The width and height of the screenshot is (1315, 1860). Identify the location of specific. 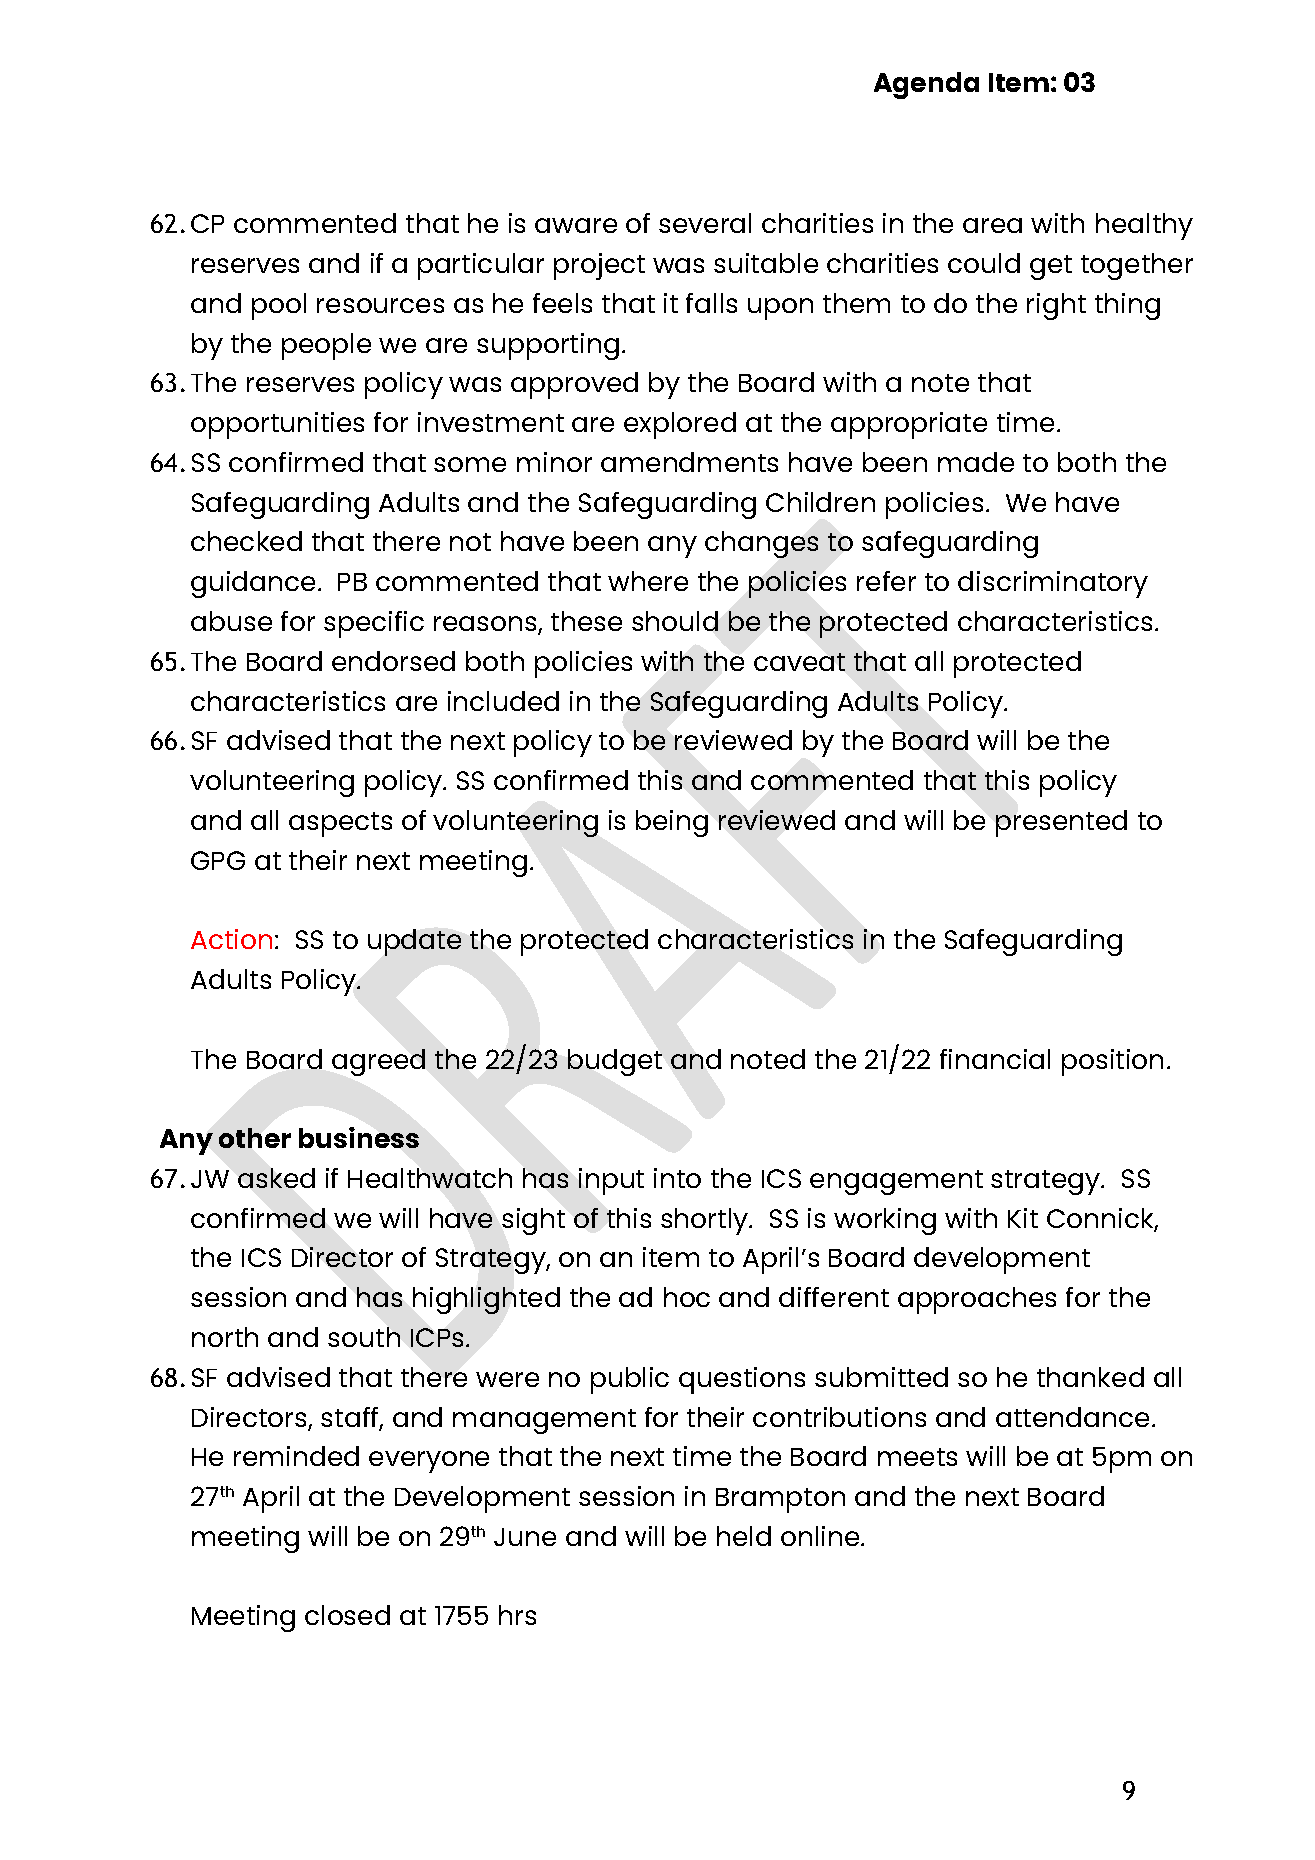
(374, 624).
